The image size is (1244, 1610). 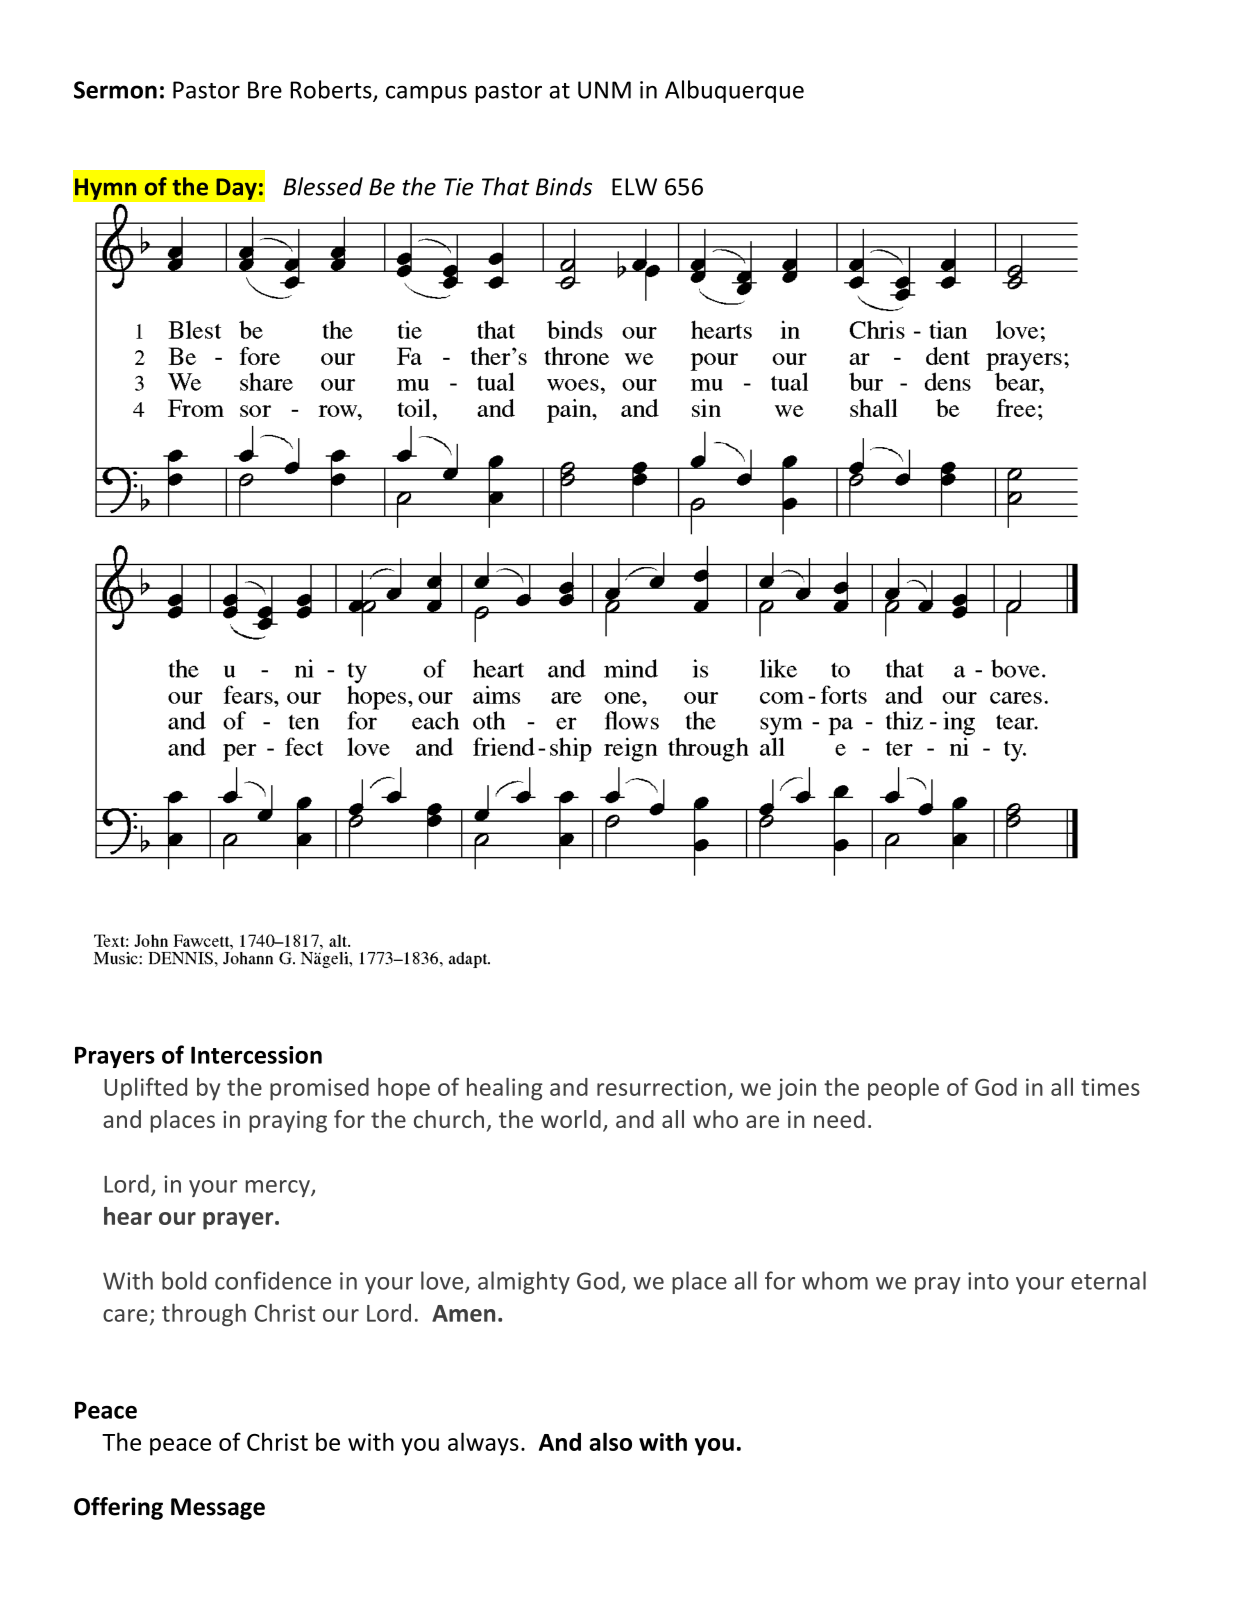 What do you see at coordinates (564, 186) in the screenshot?
I see `Binds` at bounding box center [564, 186].
